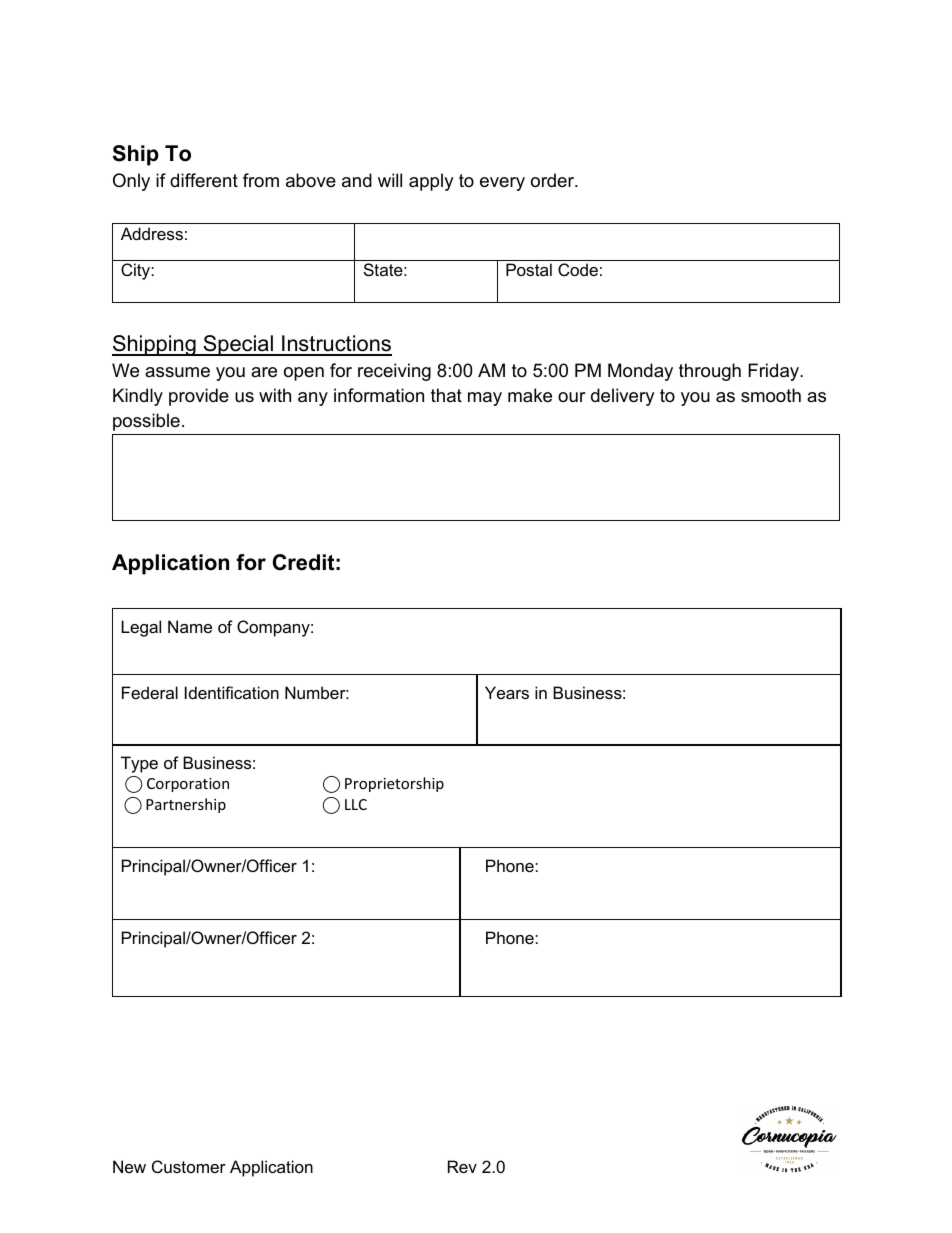 This screenshot has width=952, height=1233. What do you see at coordinates (204, 180) in the screenshot?
I see `different` at bounding box center [204, 180].
